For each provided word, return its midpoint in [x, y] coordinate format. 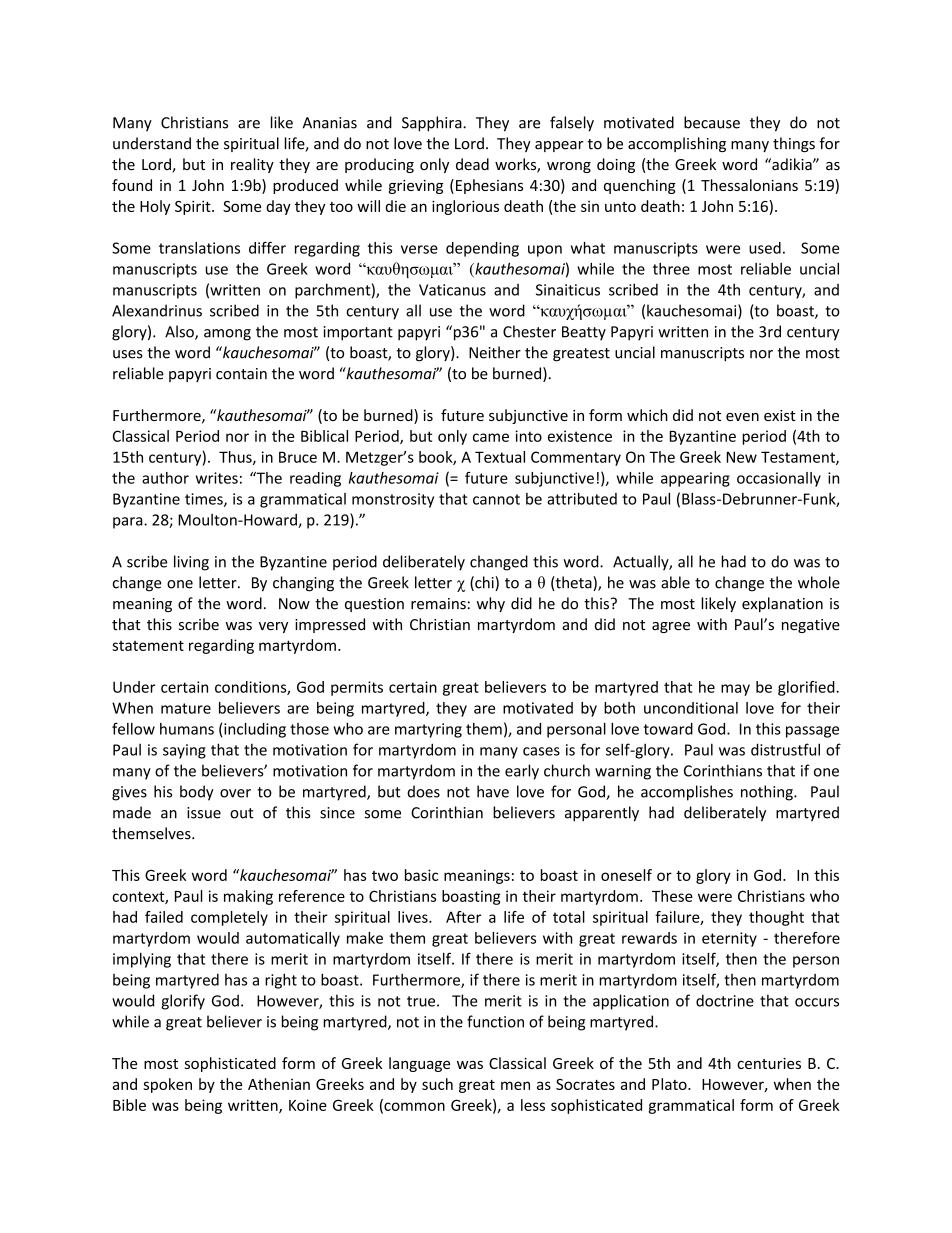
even [742, 417]
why [491, 604]
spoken [167, 1085]
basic [421, 875]
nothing [768, 793]
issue [204, 813]
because [712, 122]
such [437, 1084]
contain [241, 374]
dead [472, 164]
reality [252, 165]
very [273, 627]
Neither [495, 352]
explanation [782, 604]
